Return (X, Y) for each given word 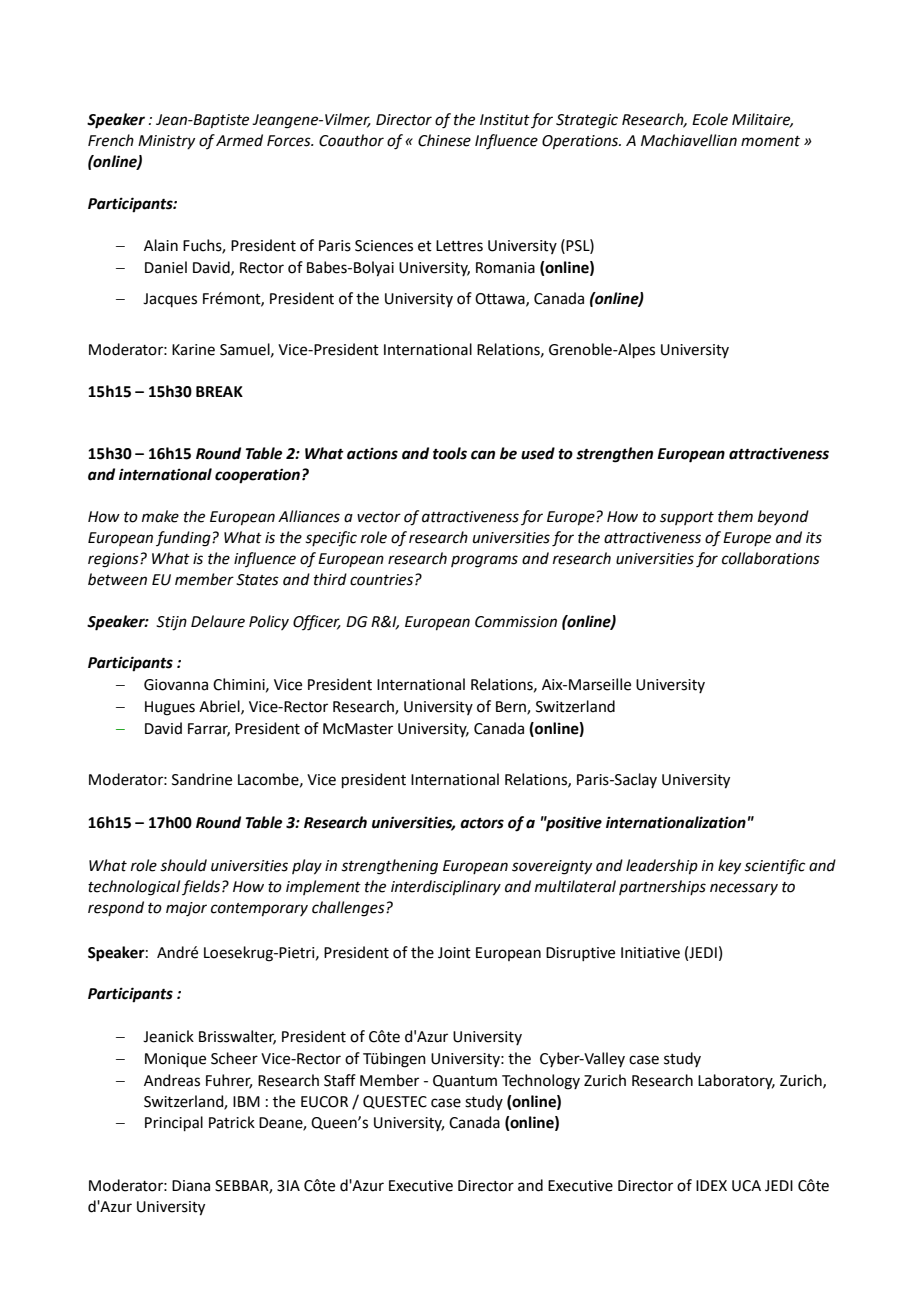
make (160, 516)
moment (770, 141)
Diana (191, 1186)
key (729, 866)
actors (482, 823)
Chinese (444, 140)
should (183, 865)
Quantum (465, 1081)
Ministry (166, 142)
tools (450, 453)
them (735, 516)
